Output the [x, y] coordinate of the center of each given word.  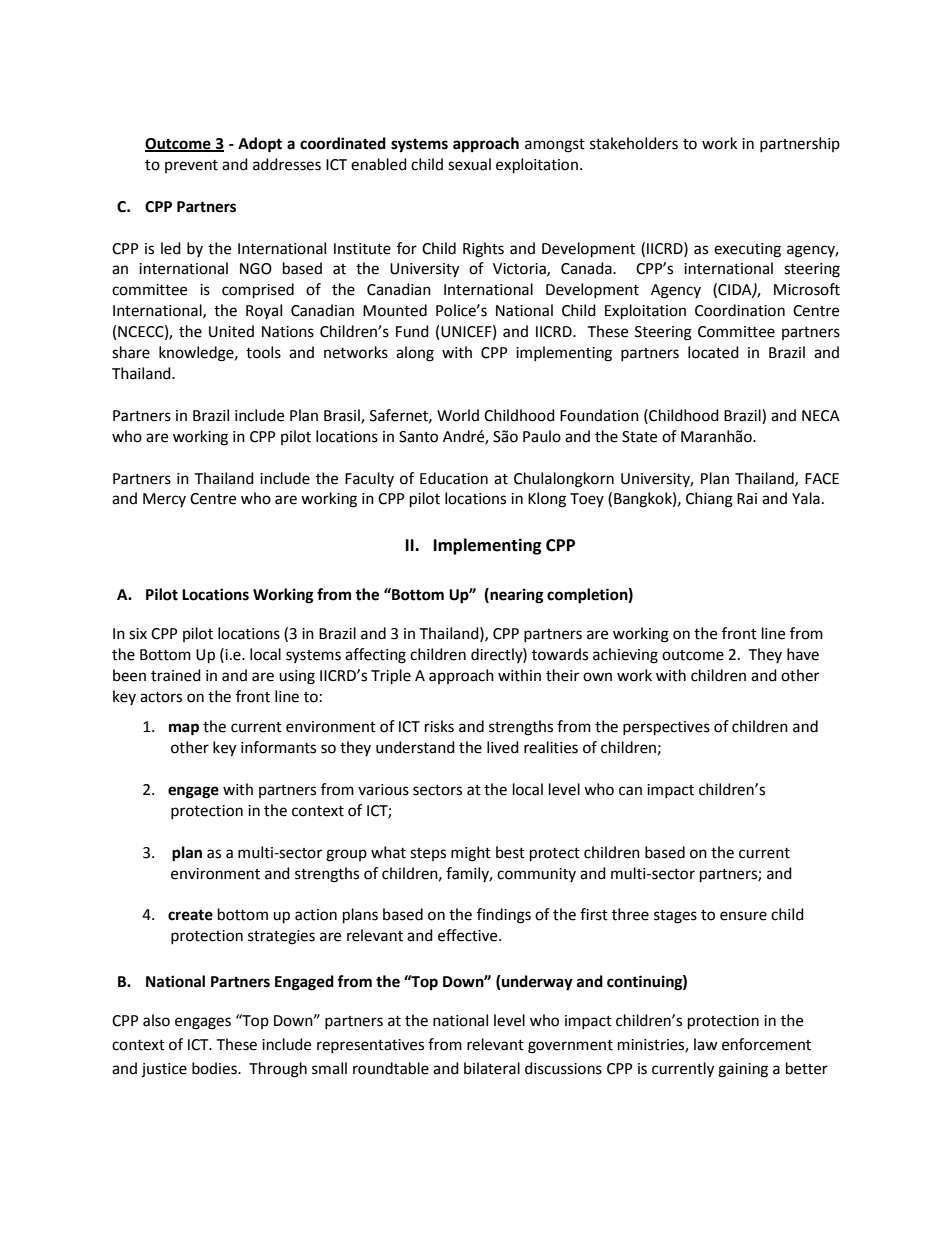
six [138, 634]
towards [560, 654]
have [803, 654]
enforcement [766, 1044]
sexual [469, 164]
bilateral [492, 1068]
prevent [191, 166]
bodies [215, 1068]
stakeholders [634, 143]
